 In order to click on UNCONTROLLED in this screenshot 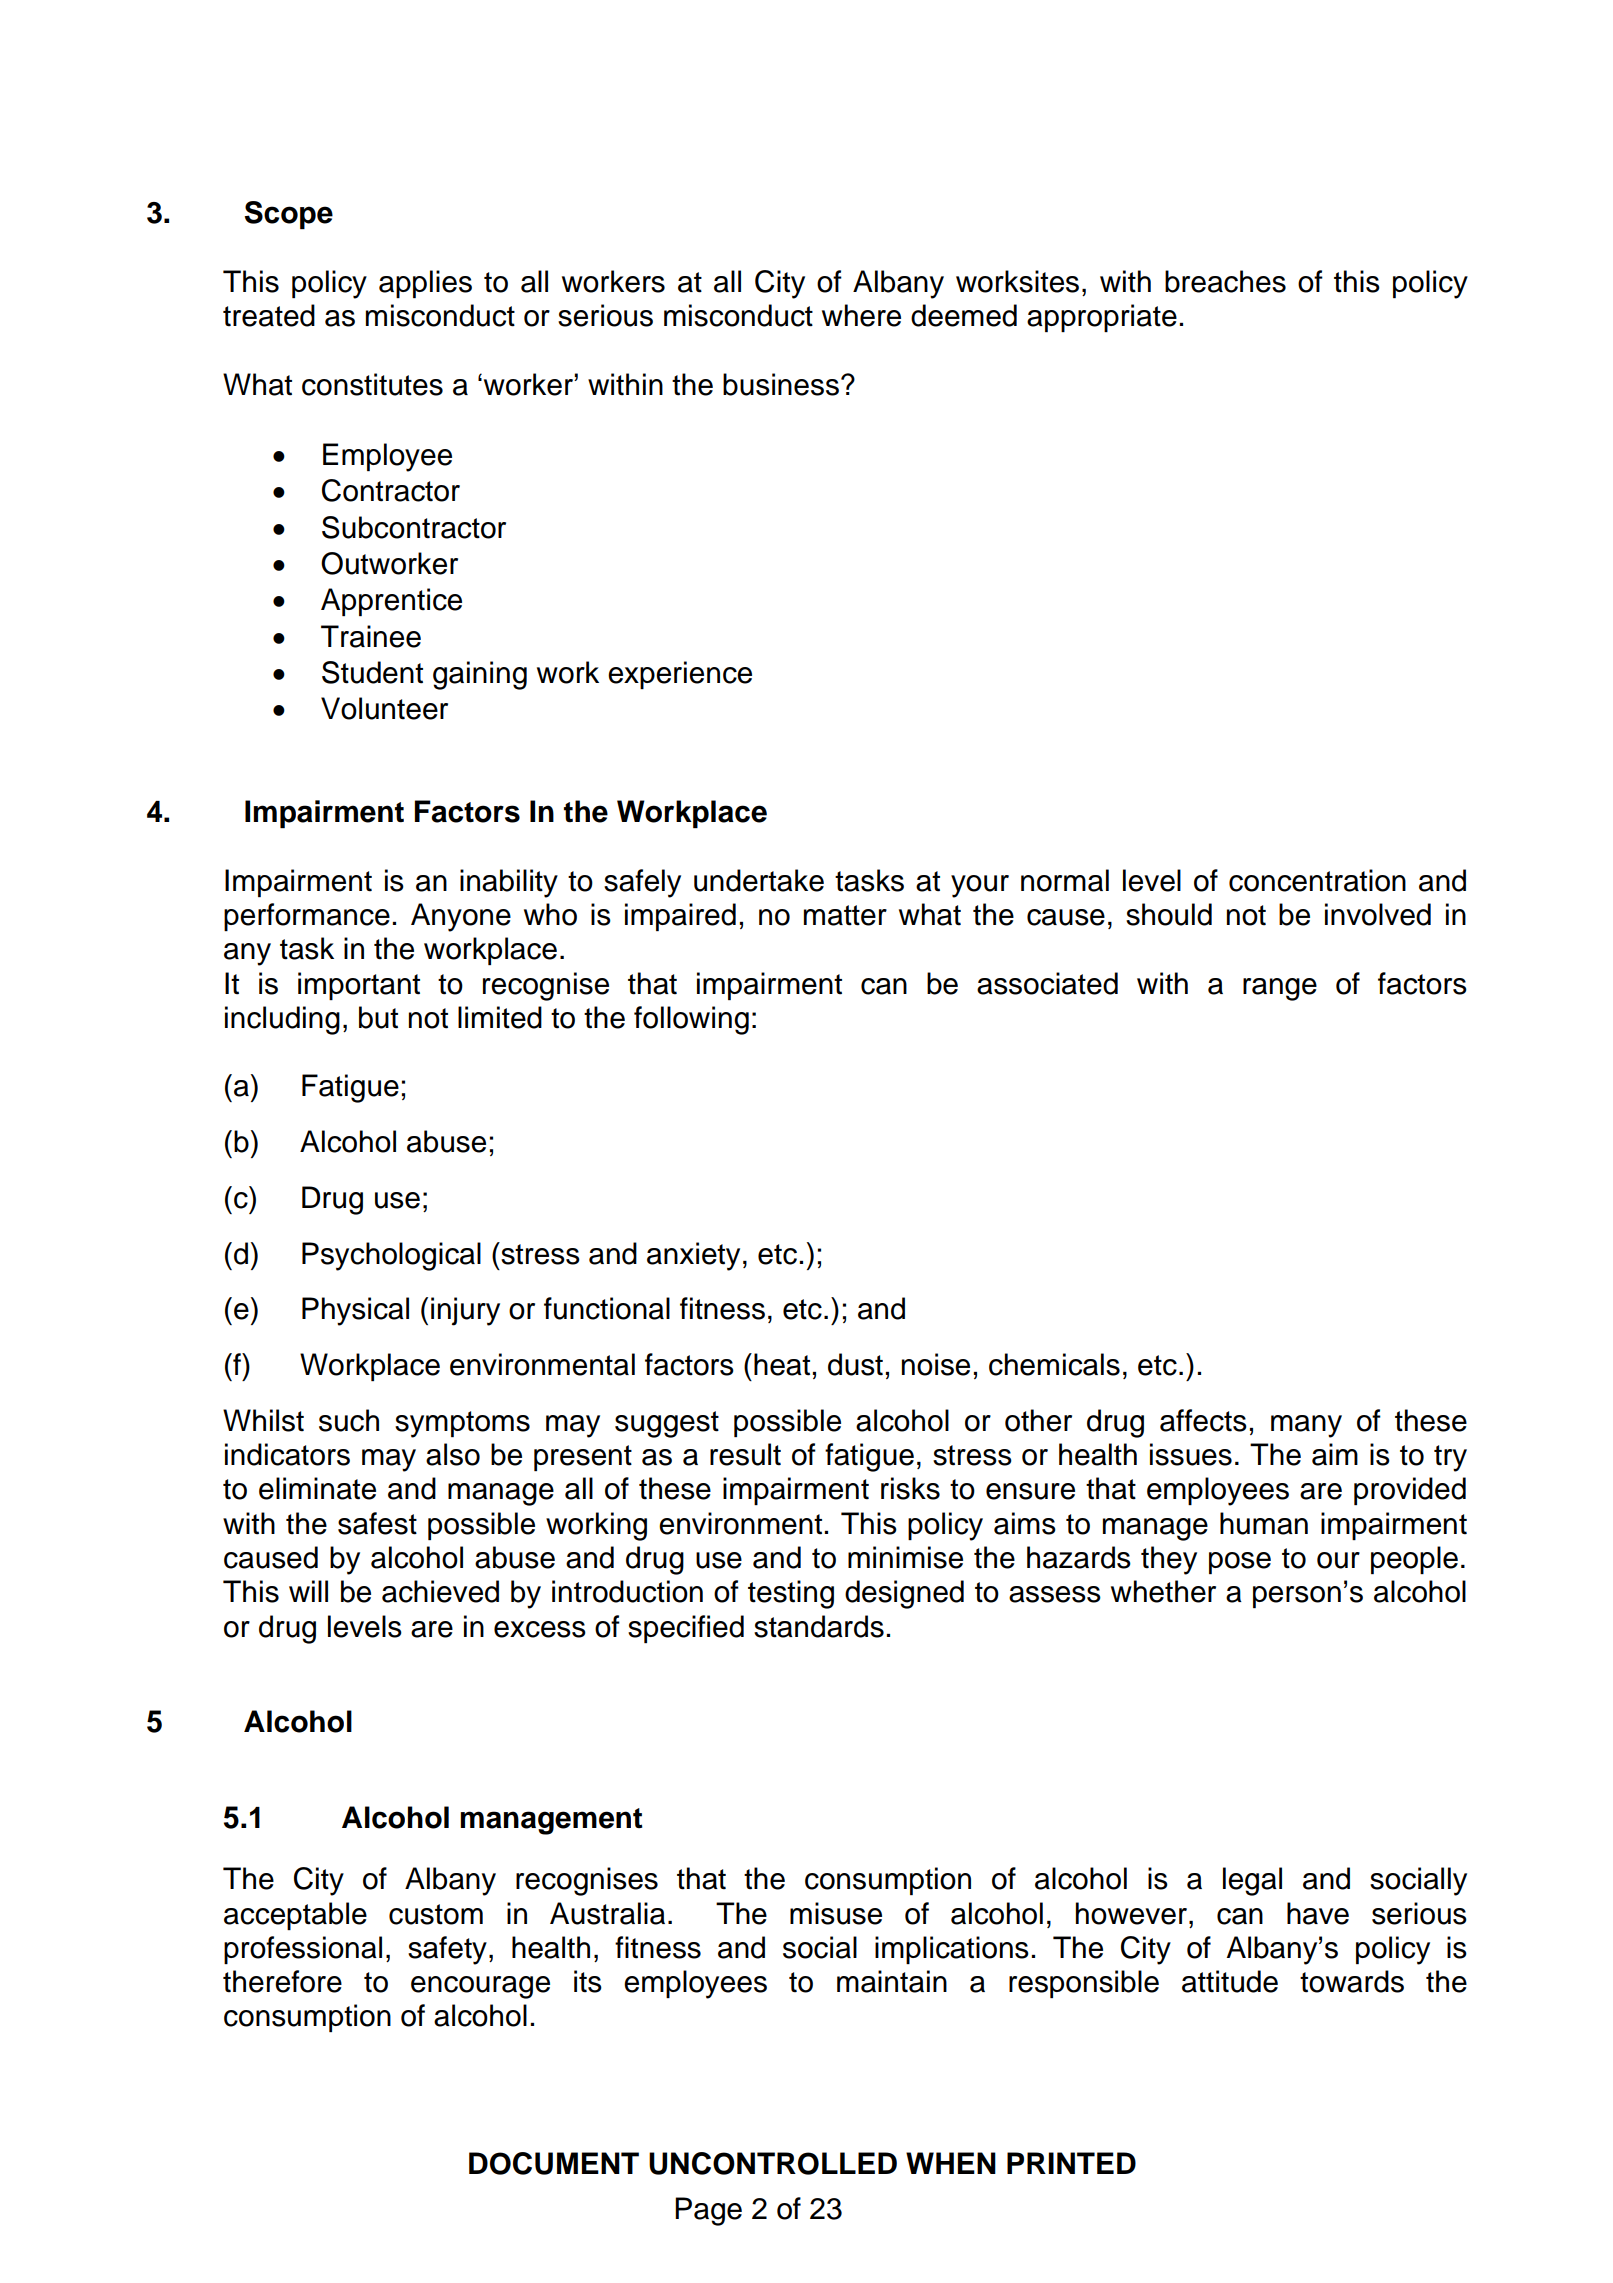, I will do `click(773, 2163)`.
